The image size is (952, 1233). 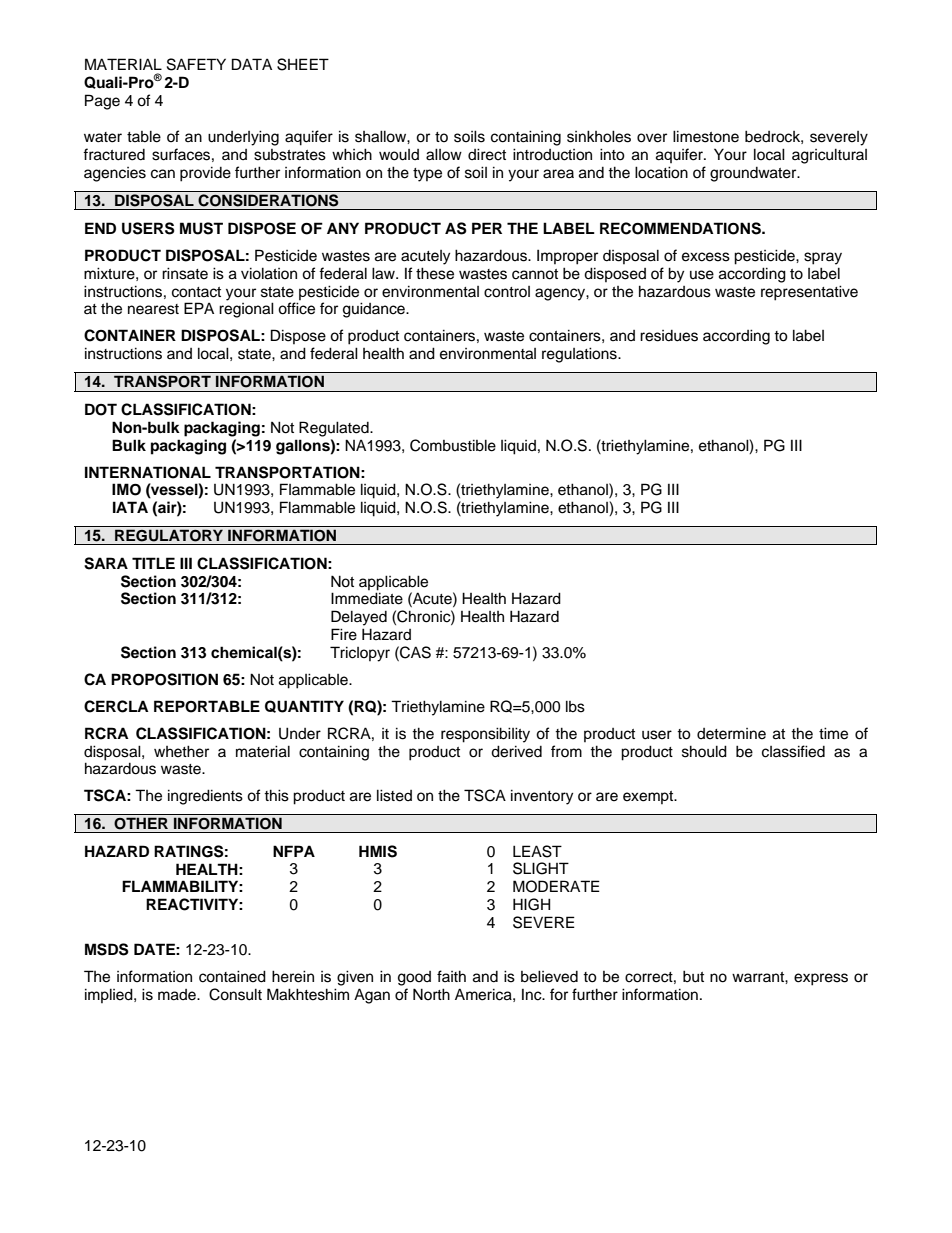 What do you see at coordinates (153, 563) in the page?
I see `TITLE` at bounding box center [153, 563].
